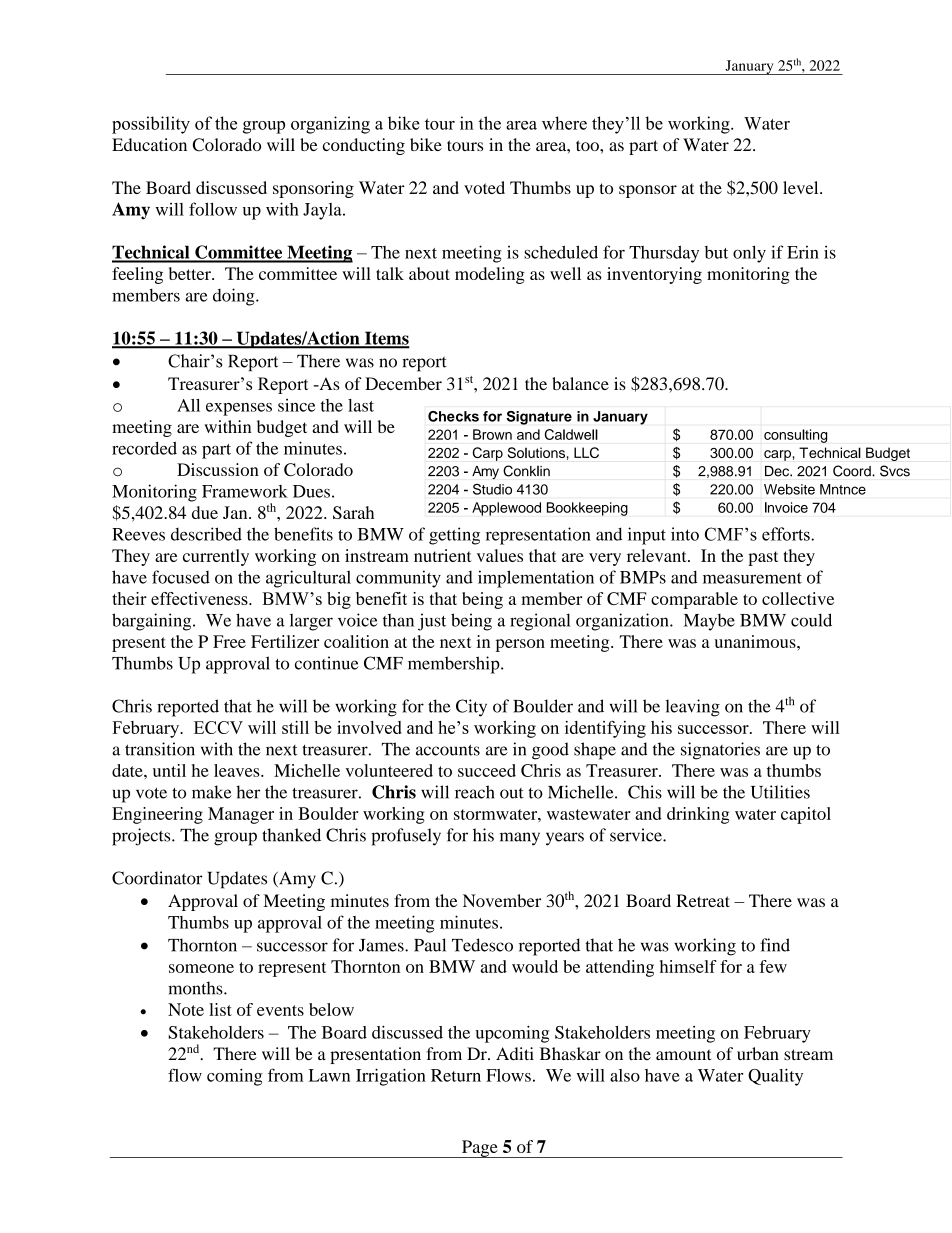 The image size is (952, 1233). Describe the element at coordinates (149, 144) in the screenshot. I see `Education` at that location.
